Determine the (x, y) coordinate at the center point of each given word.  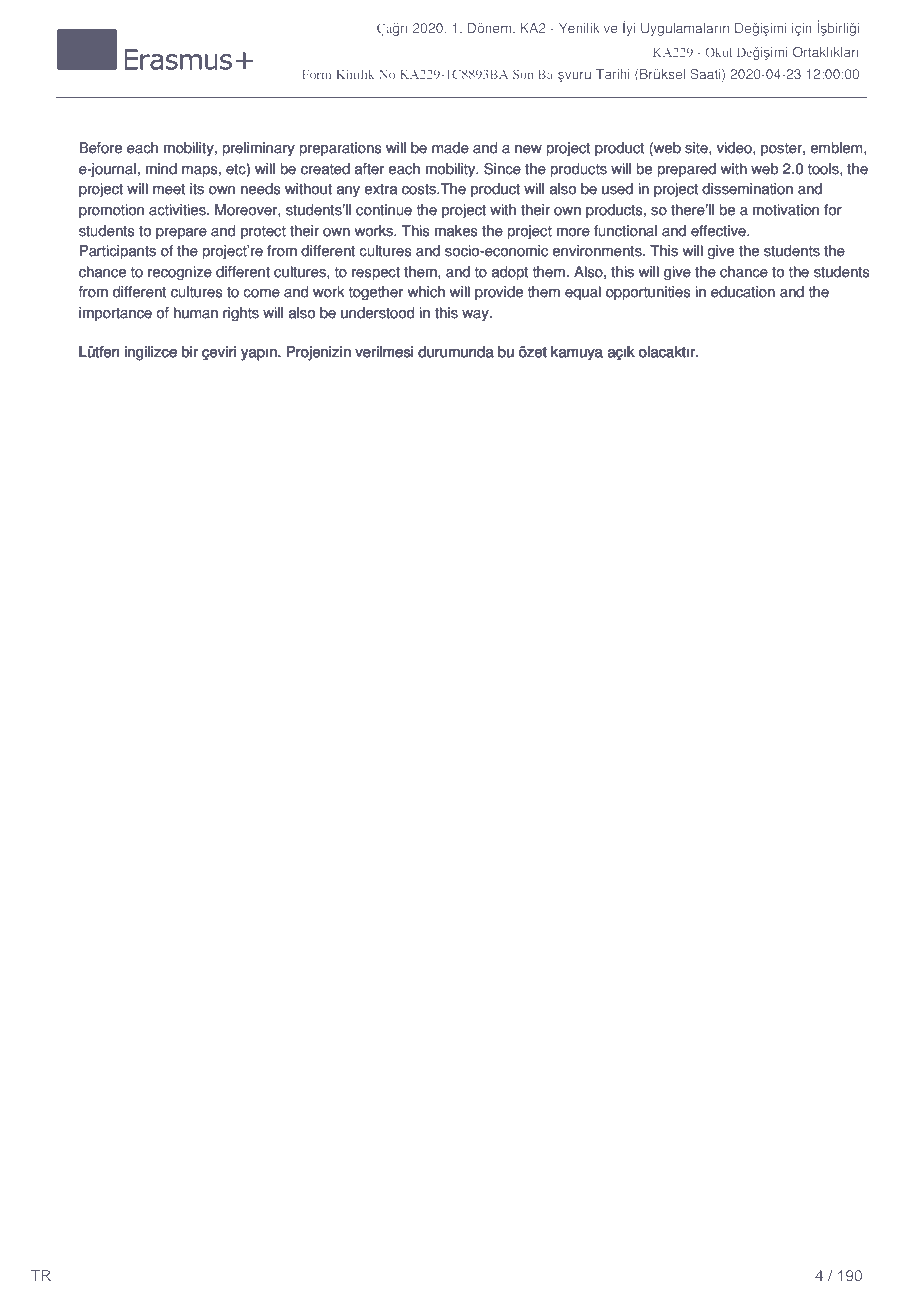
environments (598, 251)
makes (456, 231)
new (528, 149)
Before (100, 148)
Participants (118, 252)
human (196, 313)
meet (169, 189)
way (476, 315)
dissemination (747, 189)
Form (316, 74)
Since (502, 169)
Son (523, 74)
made (450, 148)
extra (381, 189)
